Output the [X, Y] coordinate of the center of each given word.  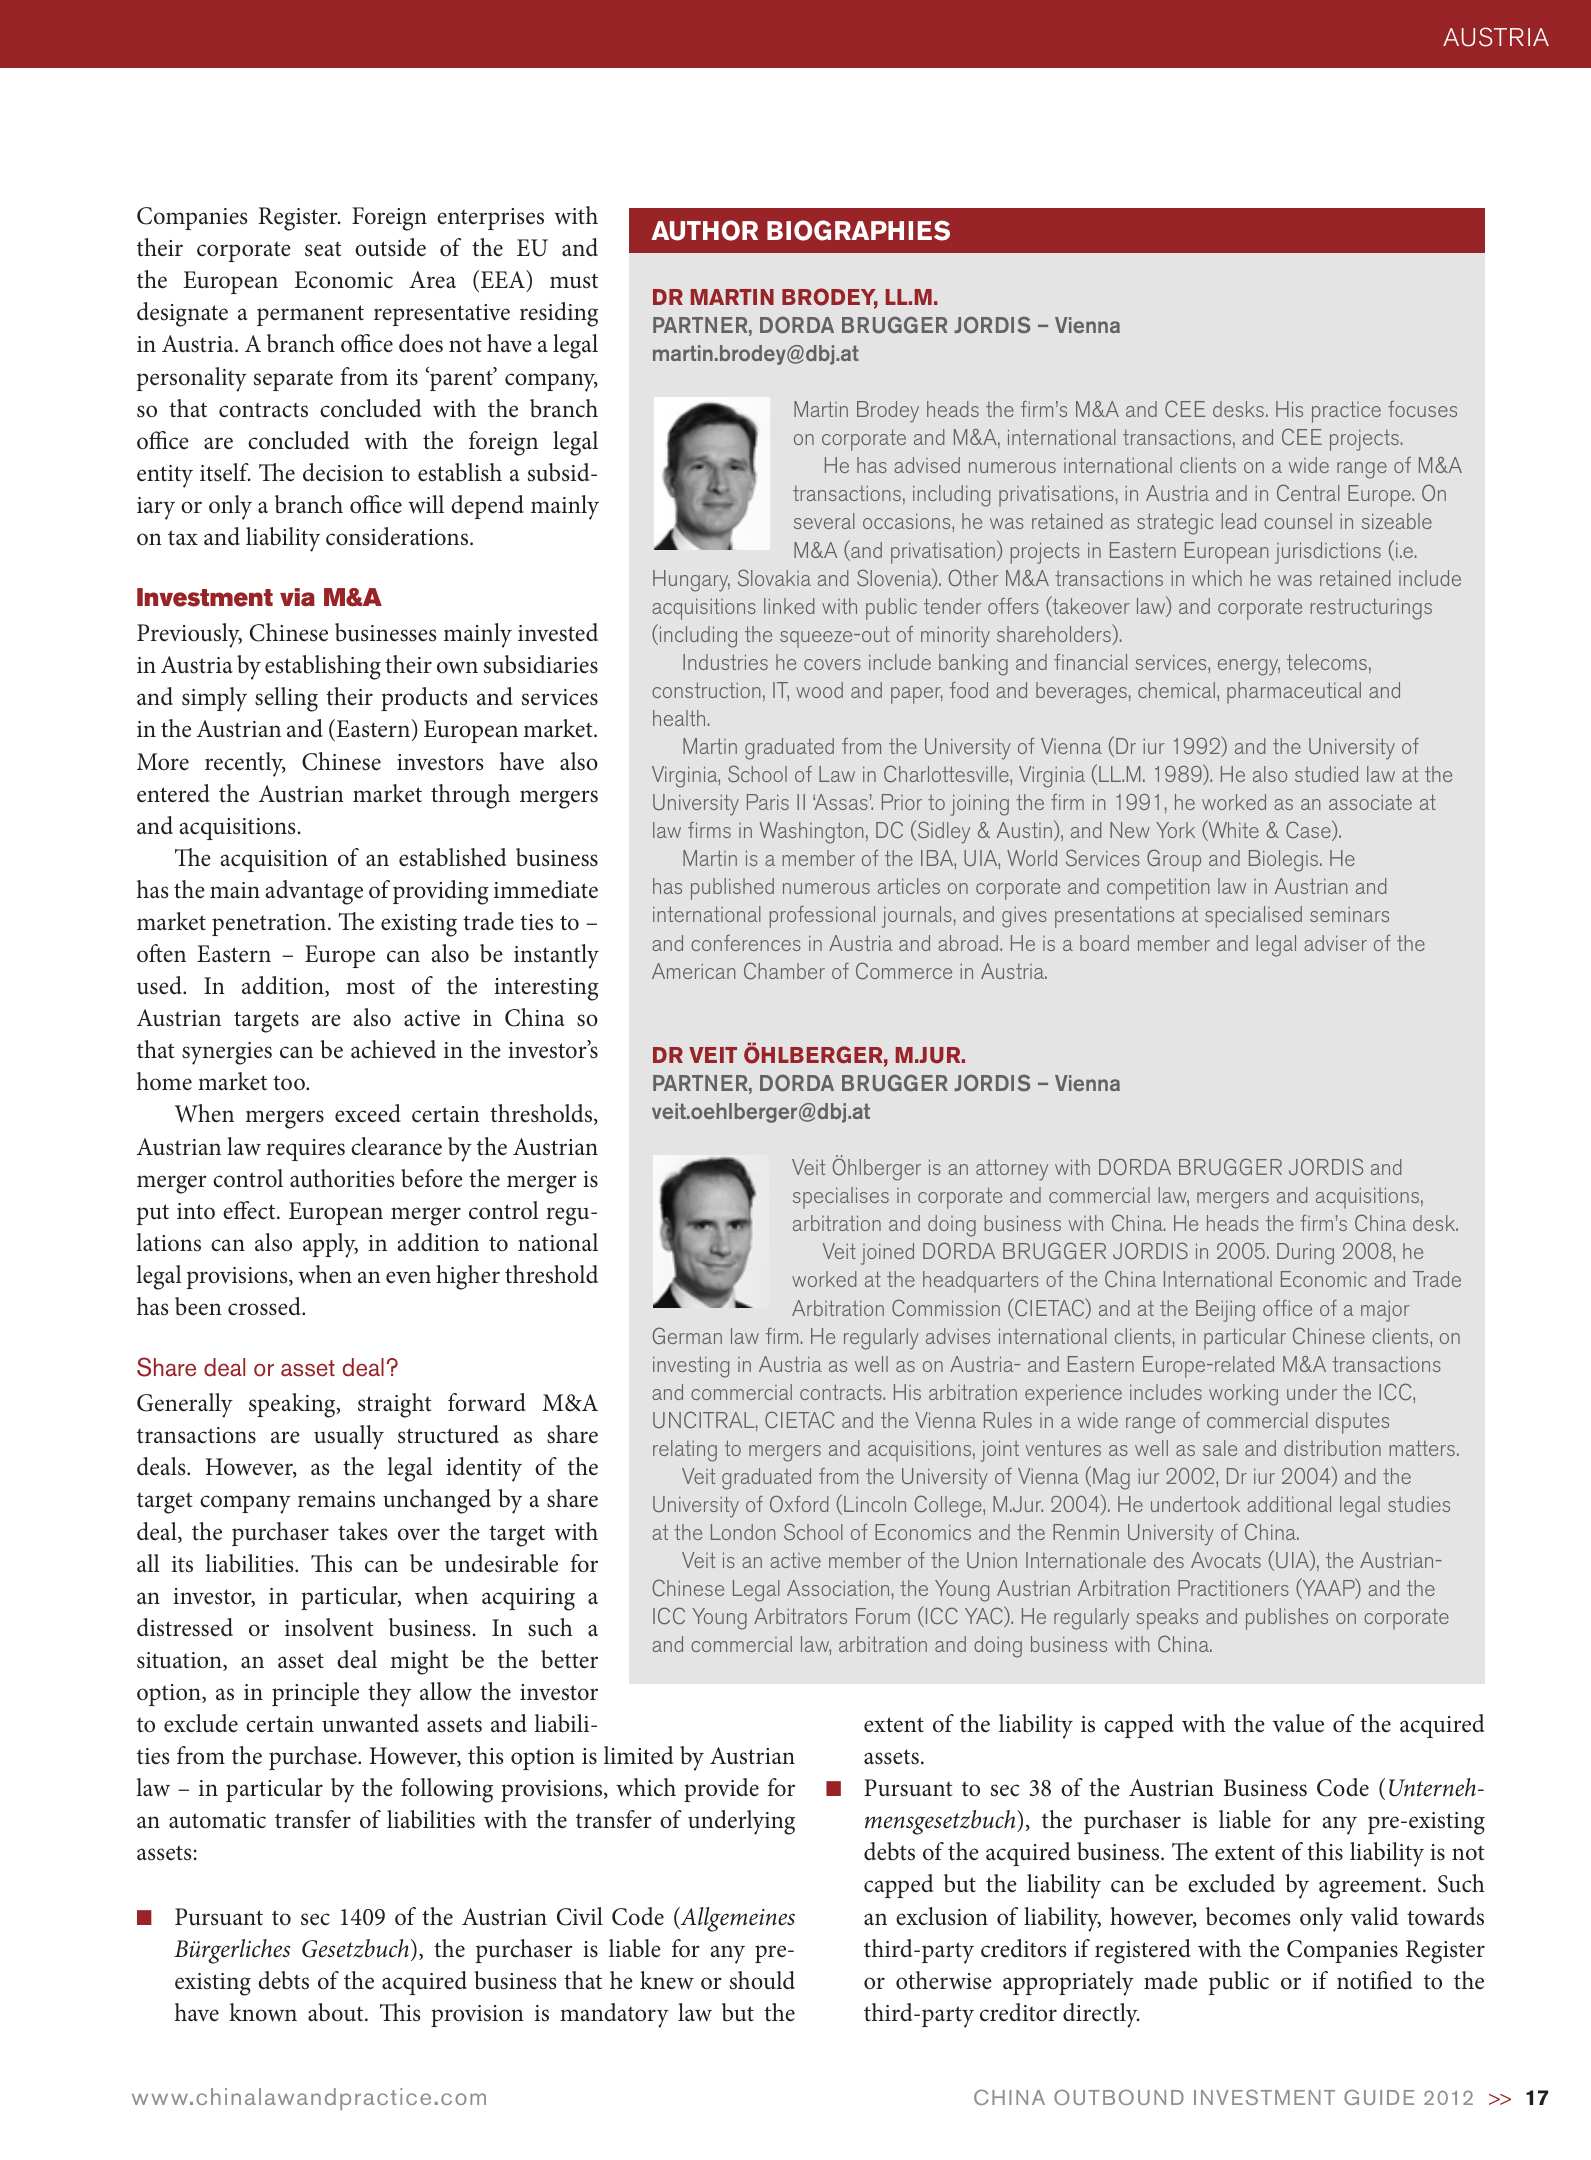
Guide [1379, 2097]
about [337, 2012]
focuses [1422, 409]
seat [323, 249]
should [762, 1980]
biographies [858, 230]
